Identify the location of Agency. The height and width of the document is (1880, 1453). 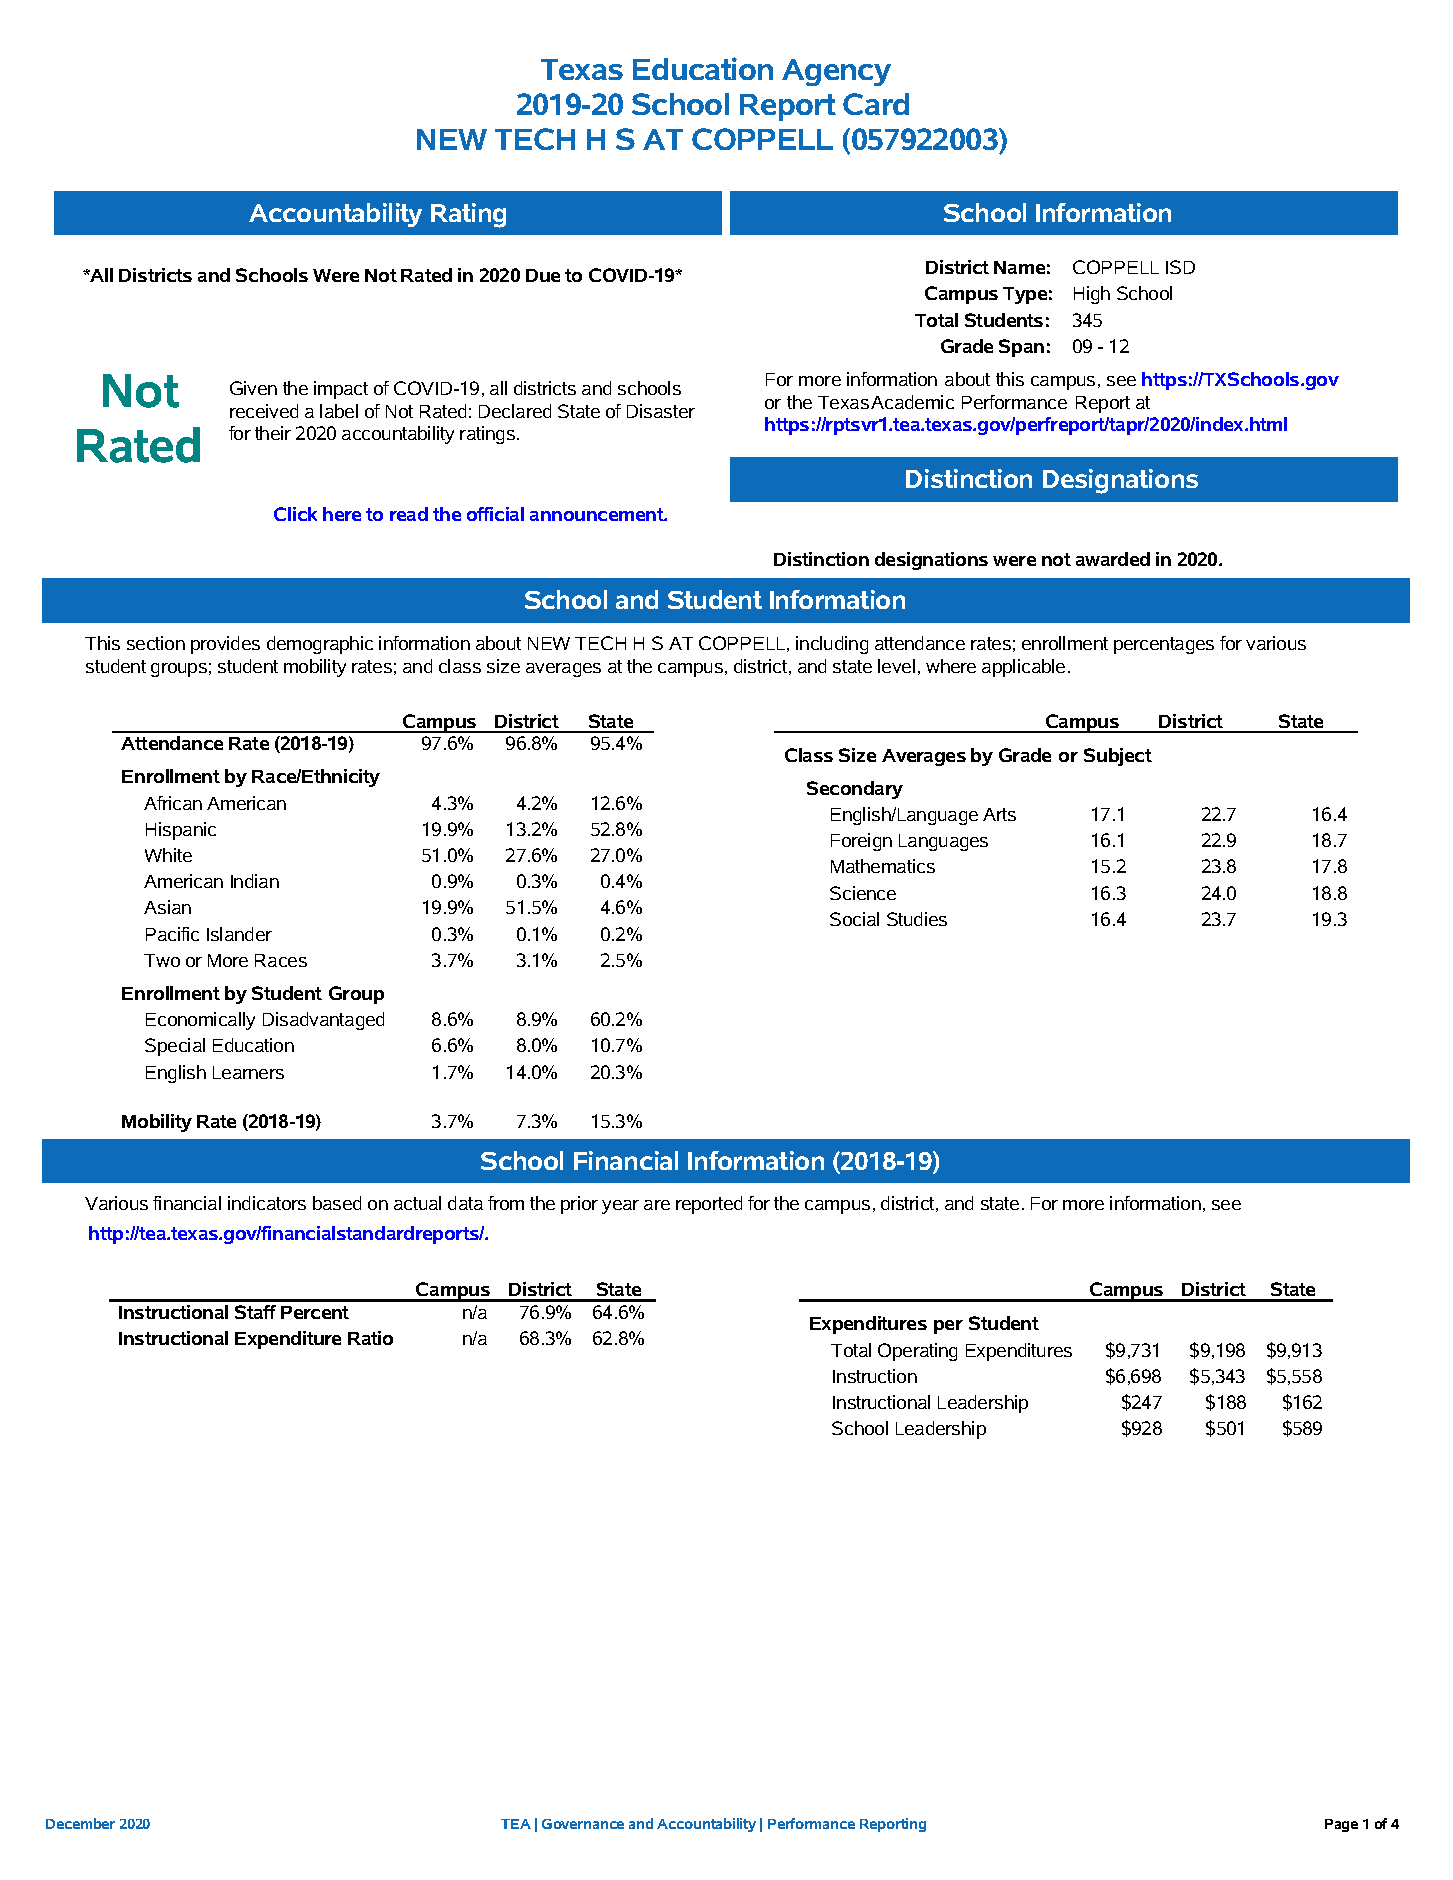
(836, 72).
